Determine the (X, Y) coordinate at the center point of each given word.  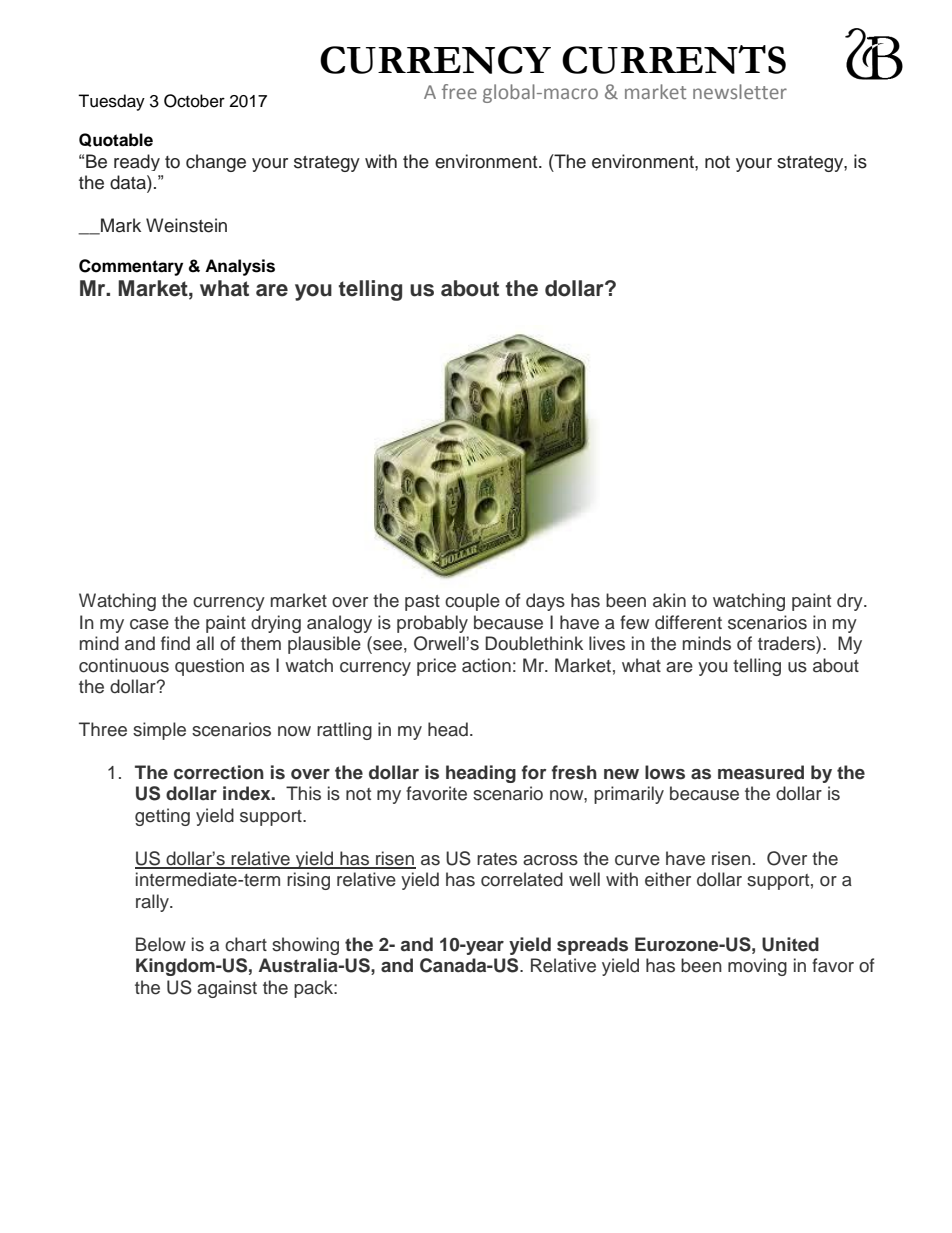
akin (669, 600)
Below (161, 944)
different (688, 622)
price (436, 667)
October (194, 101)
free (459, 91)
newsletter (740, 91)
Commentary (131, 267)
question (209, 667)
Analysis (240, 267)
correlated (522, 879)
